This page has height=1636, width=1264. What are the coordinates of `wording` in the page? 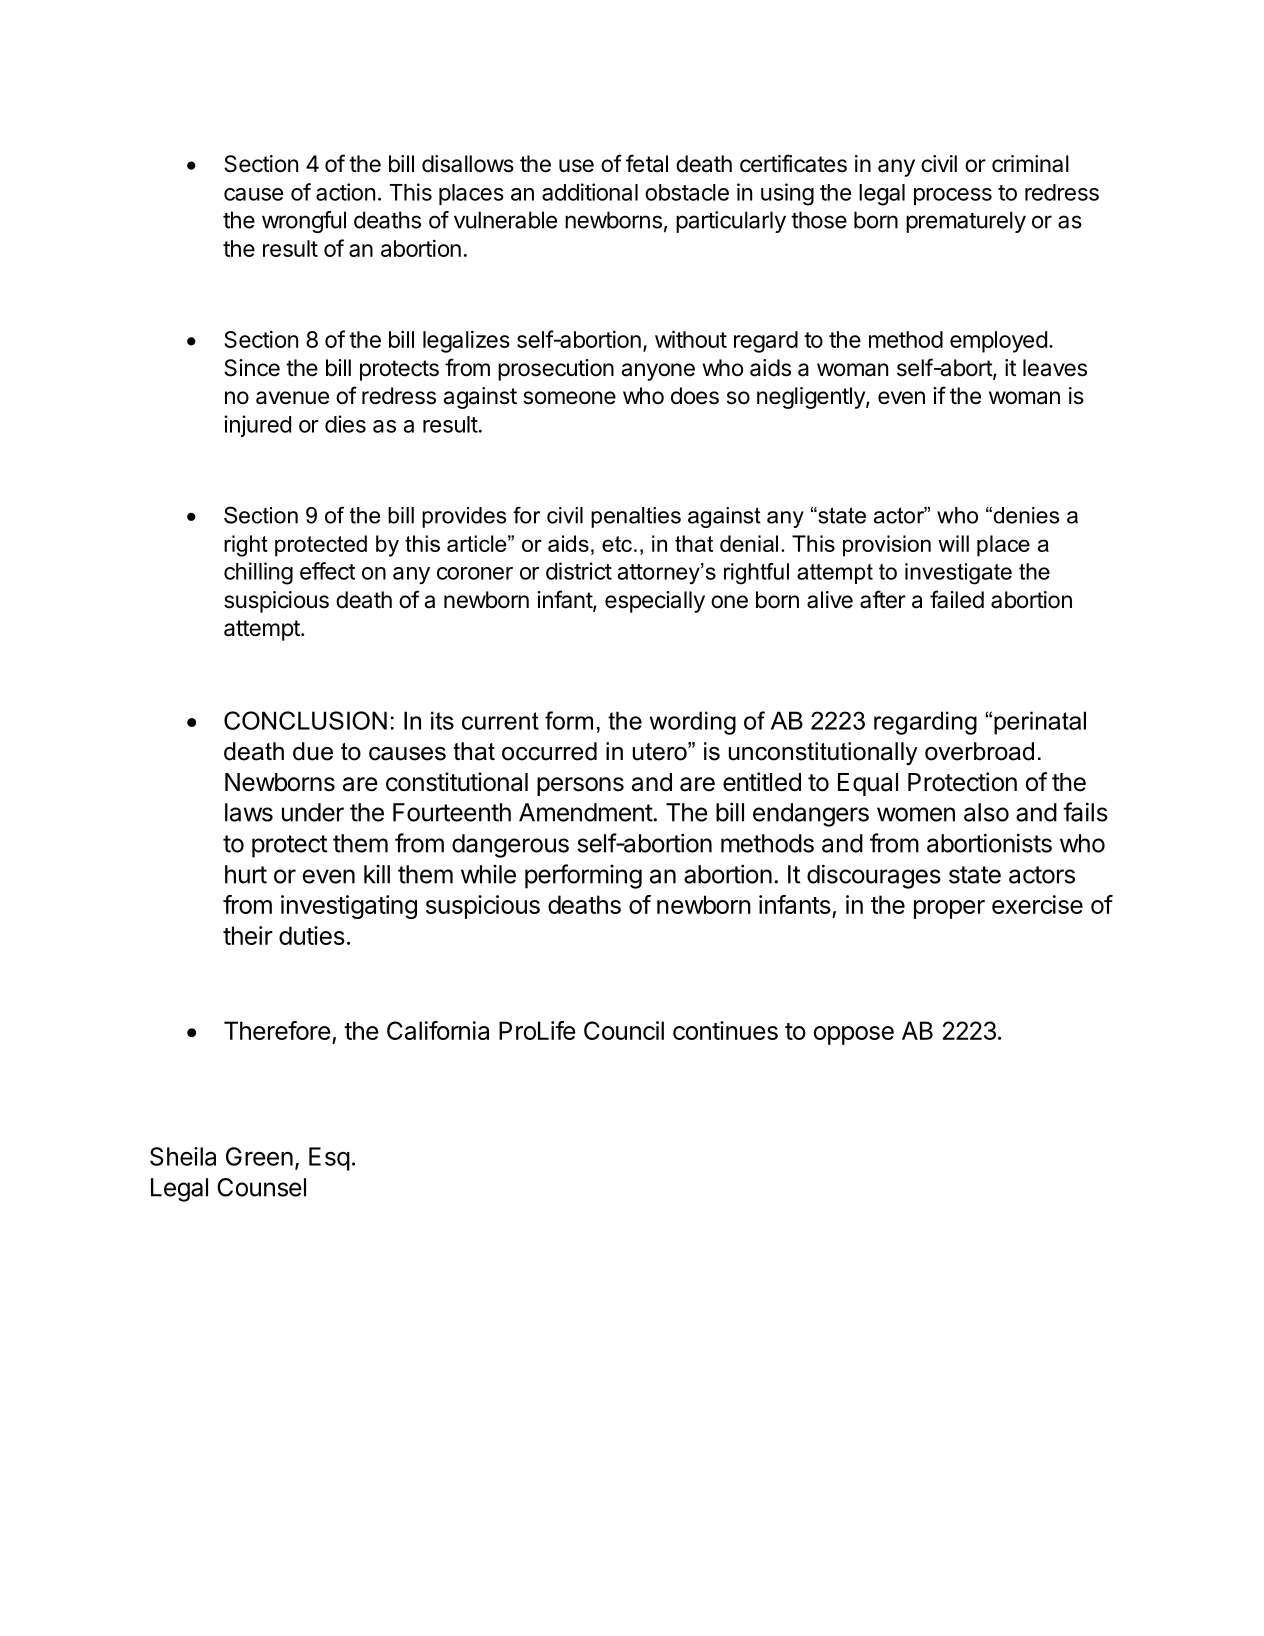 It's located at (693, 723).
